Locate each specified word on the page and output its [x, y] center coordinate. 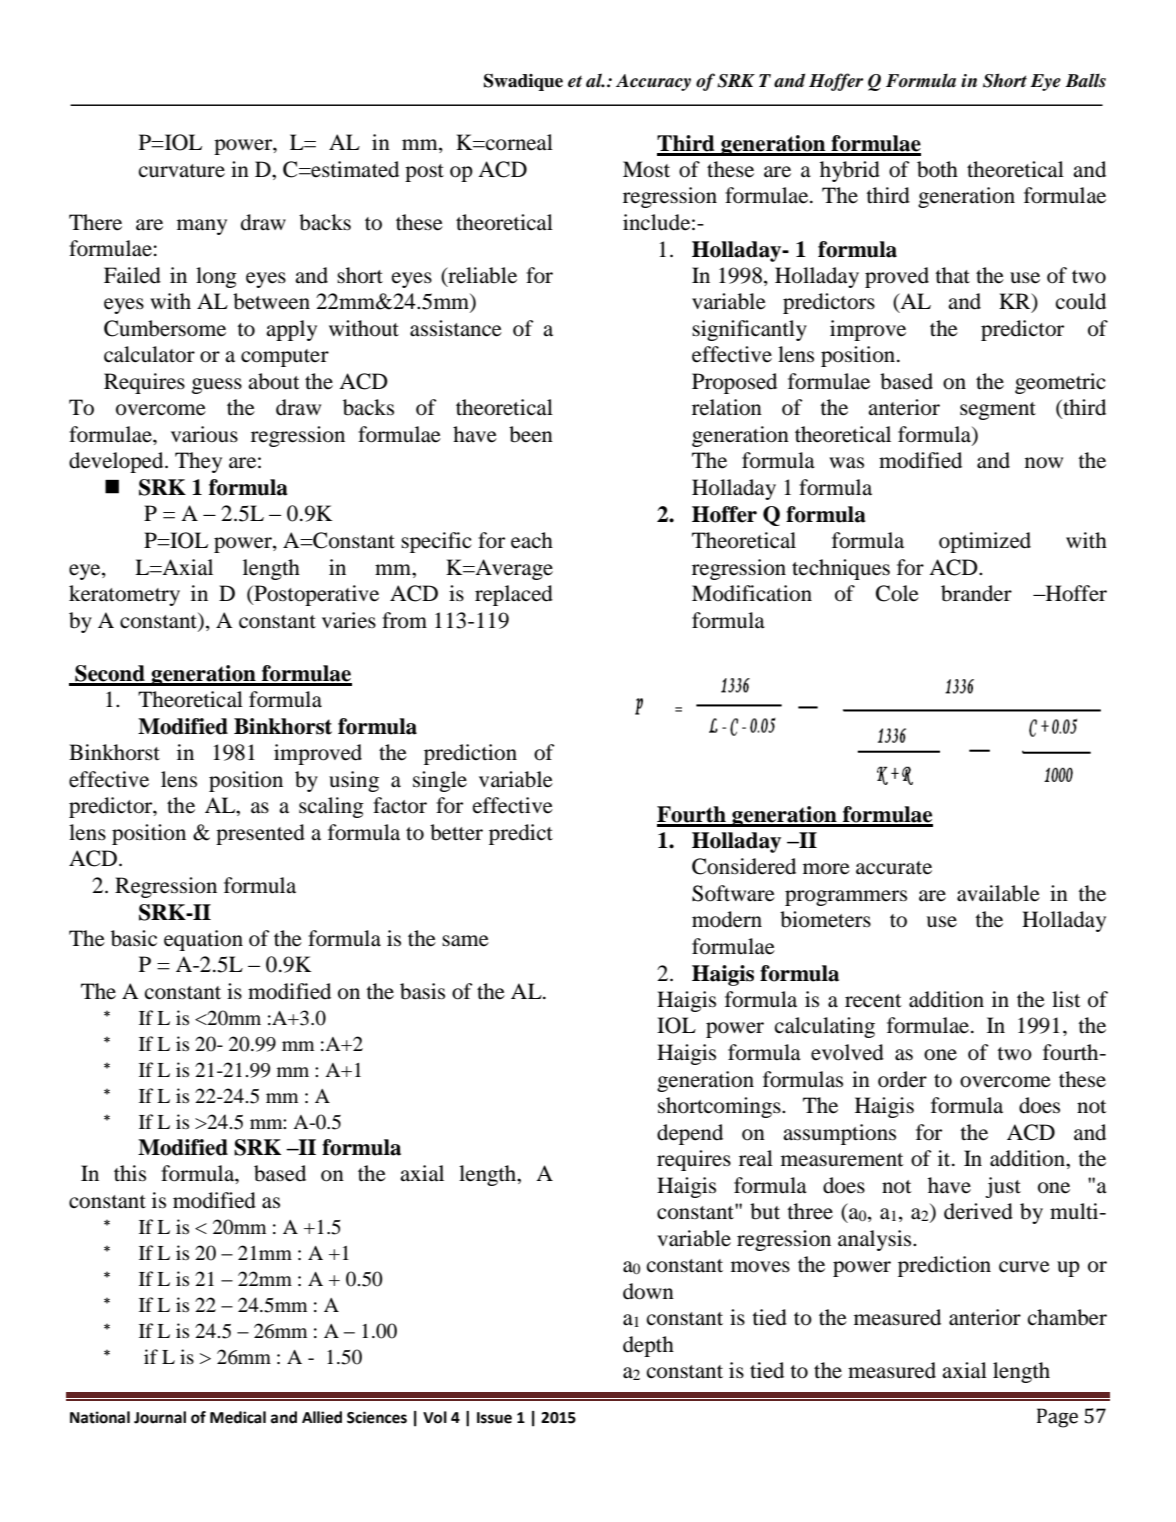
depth [648, 1346]
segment [998, 411]
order [902, 1079]
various [204, 434]
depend [690, 1134]
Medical [238, 1417]
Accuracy [653, 82]
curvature [182, 171]
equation [203, 940]
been [531, 434]
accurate [894, 868]
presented [260, 834]
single [440, 781]
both [937, 169]
